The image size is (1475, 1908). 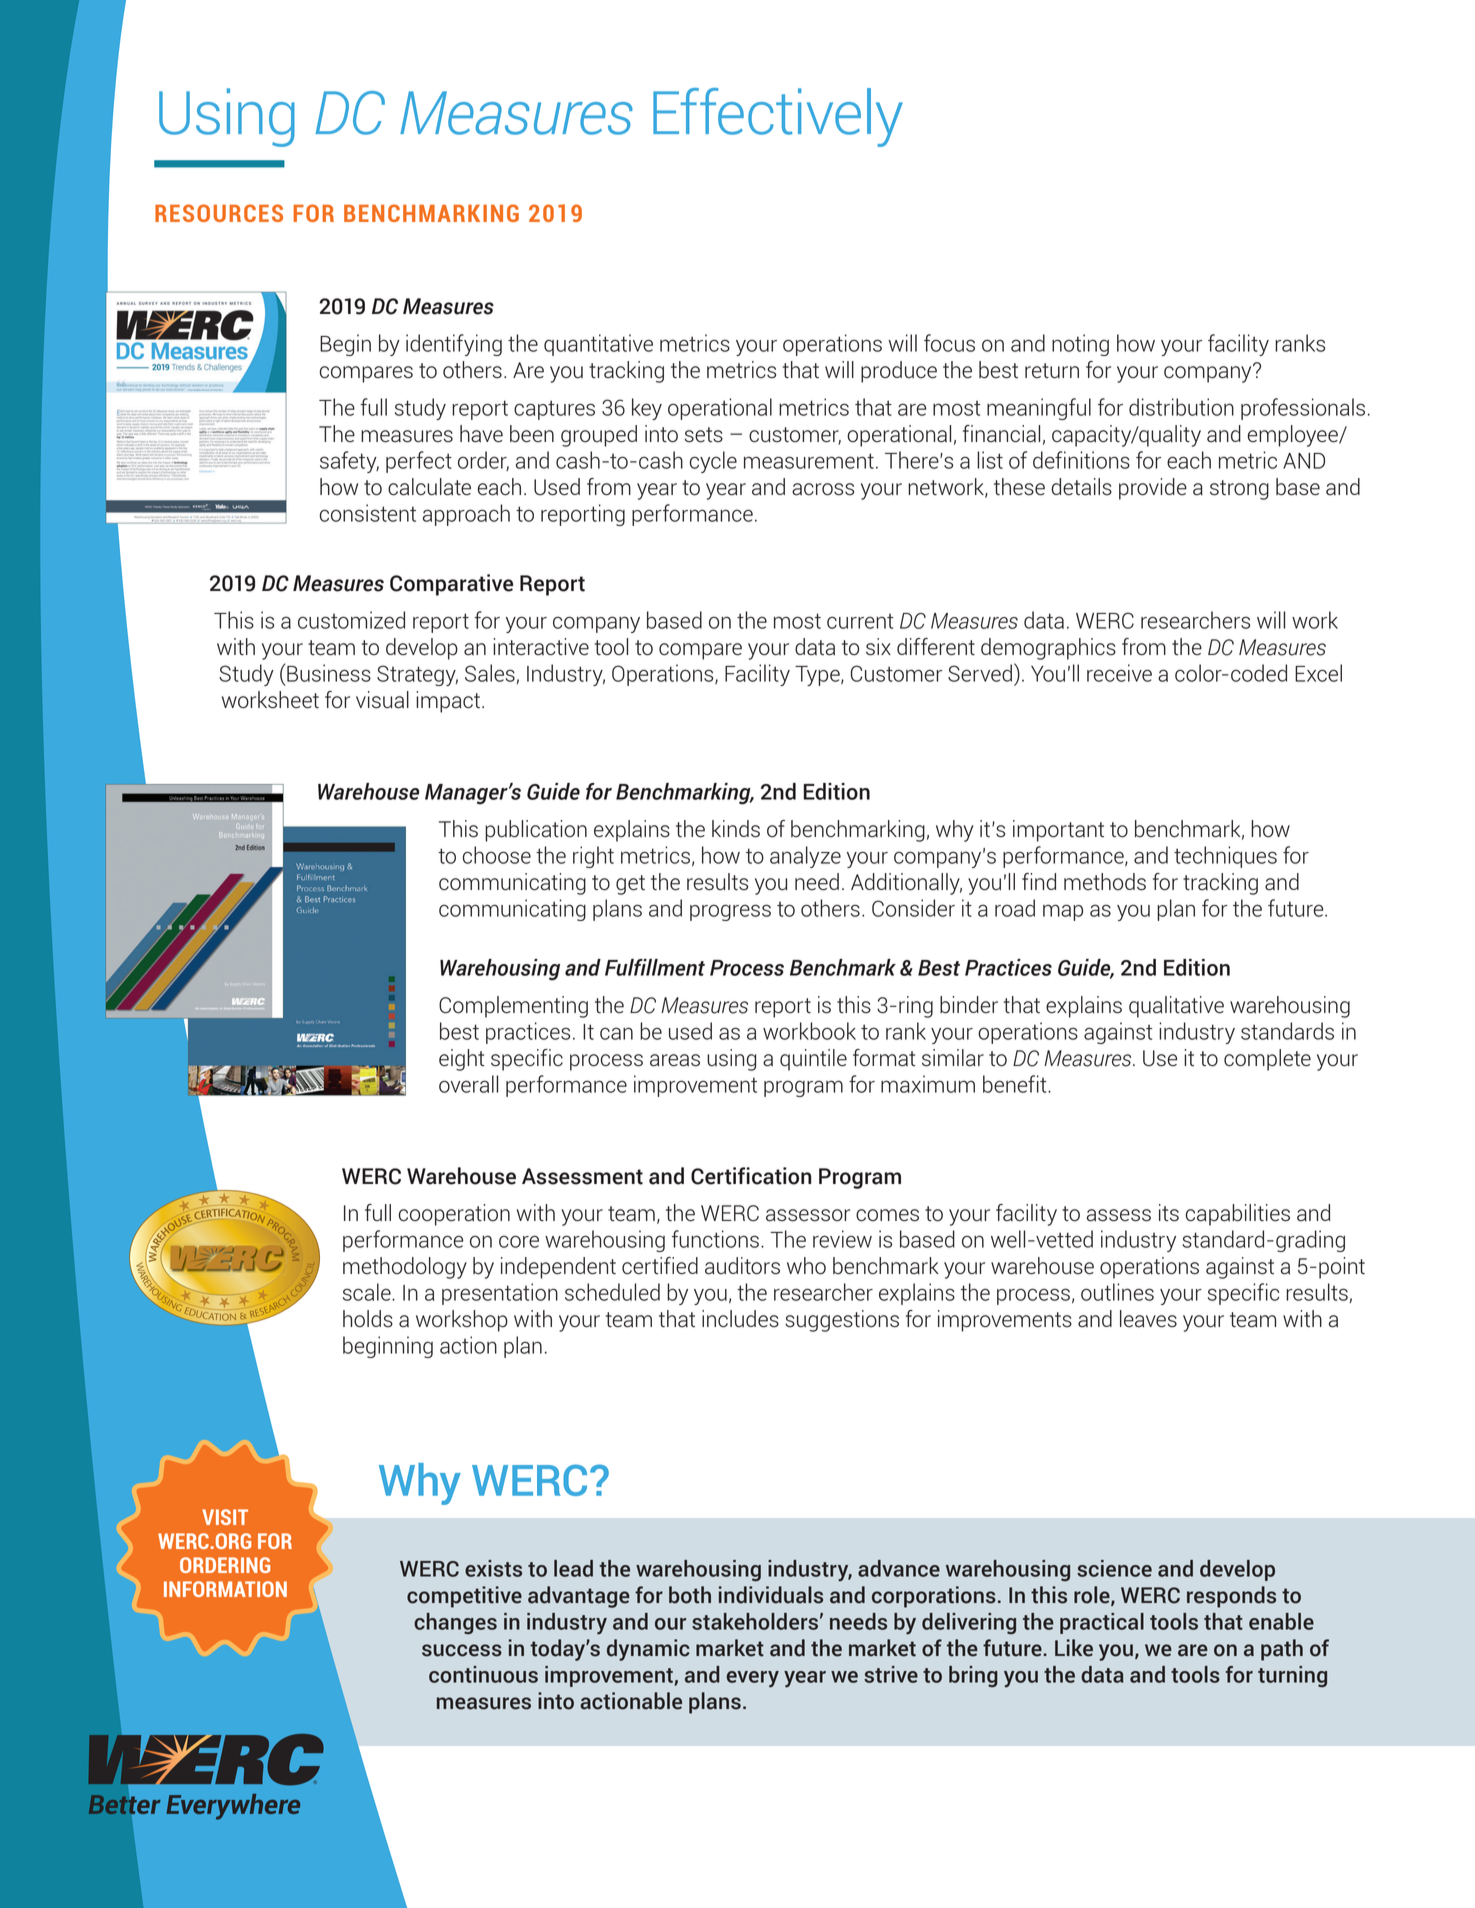 I want to click on progress, so click(x=730, y=912).
